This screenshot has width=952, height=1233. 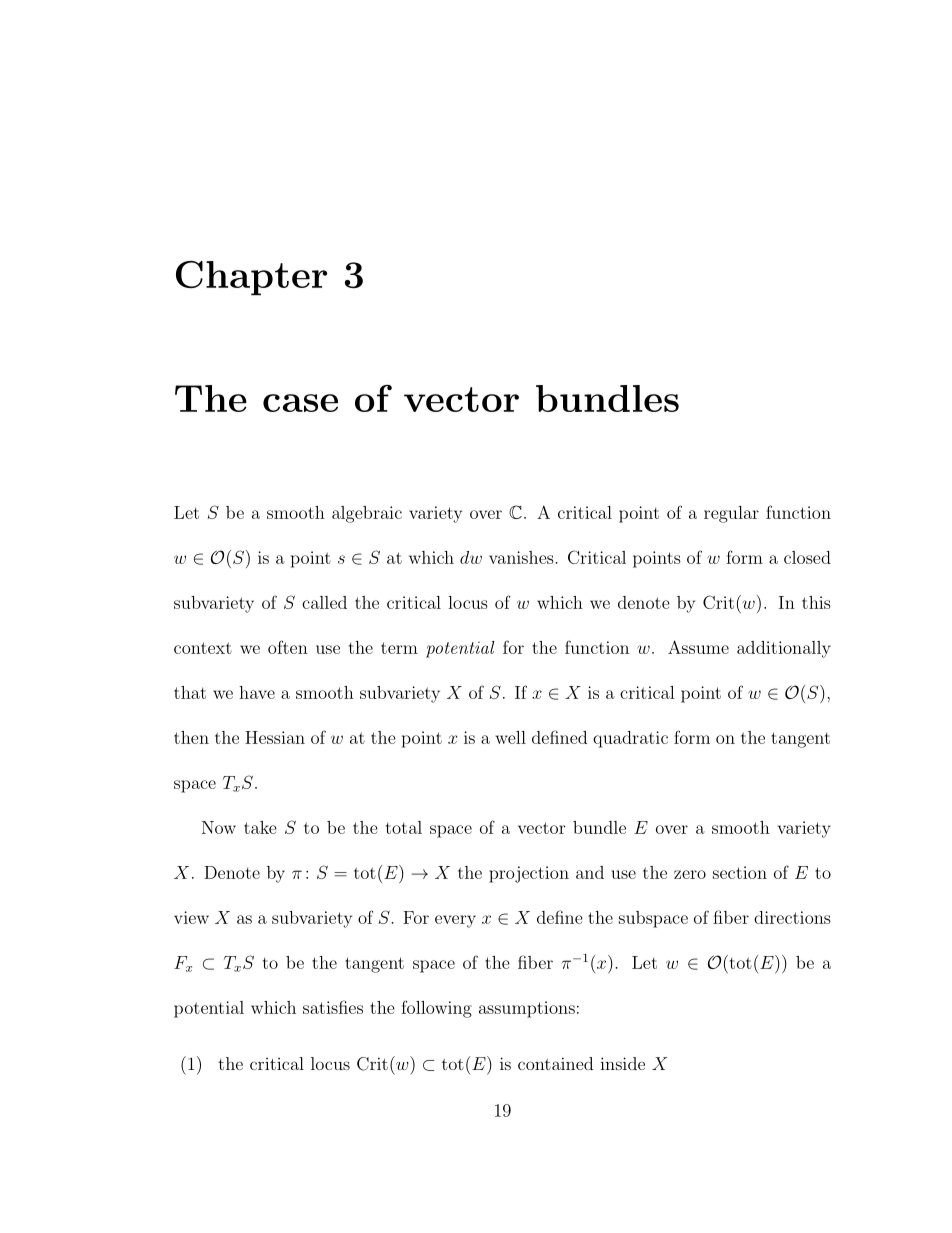 What do you see at coordinates (522, 557) in the screenshot?
I see `vanishes` at bounding box center [522, 557].
